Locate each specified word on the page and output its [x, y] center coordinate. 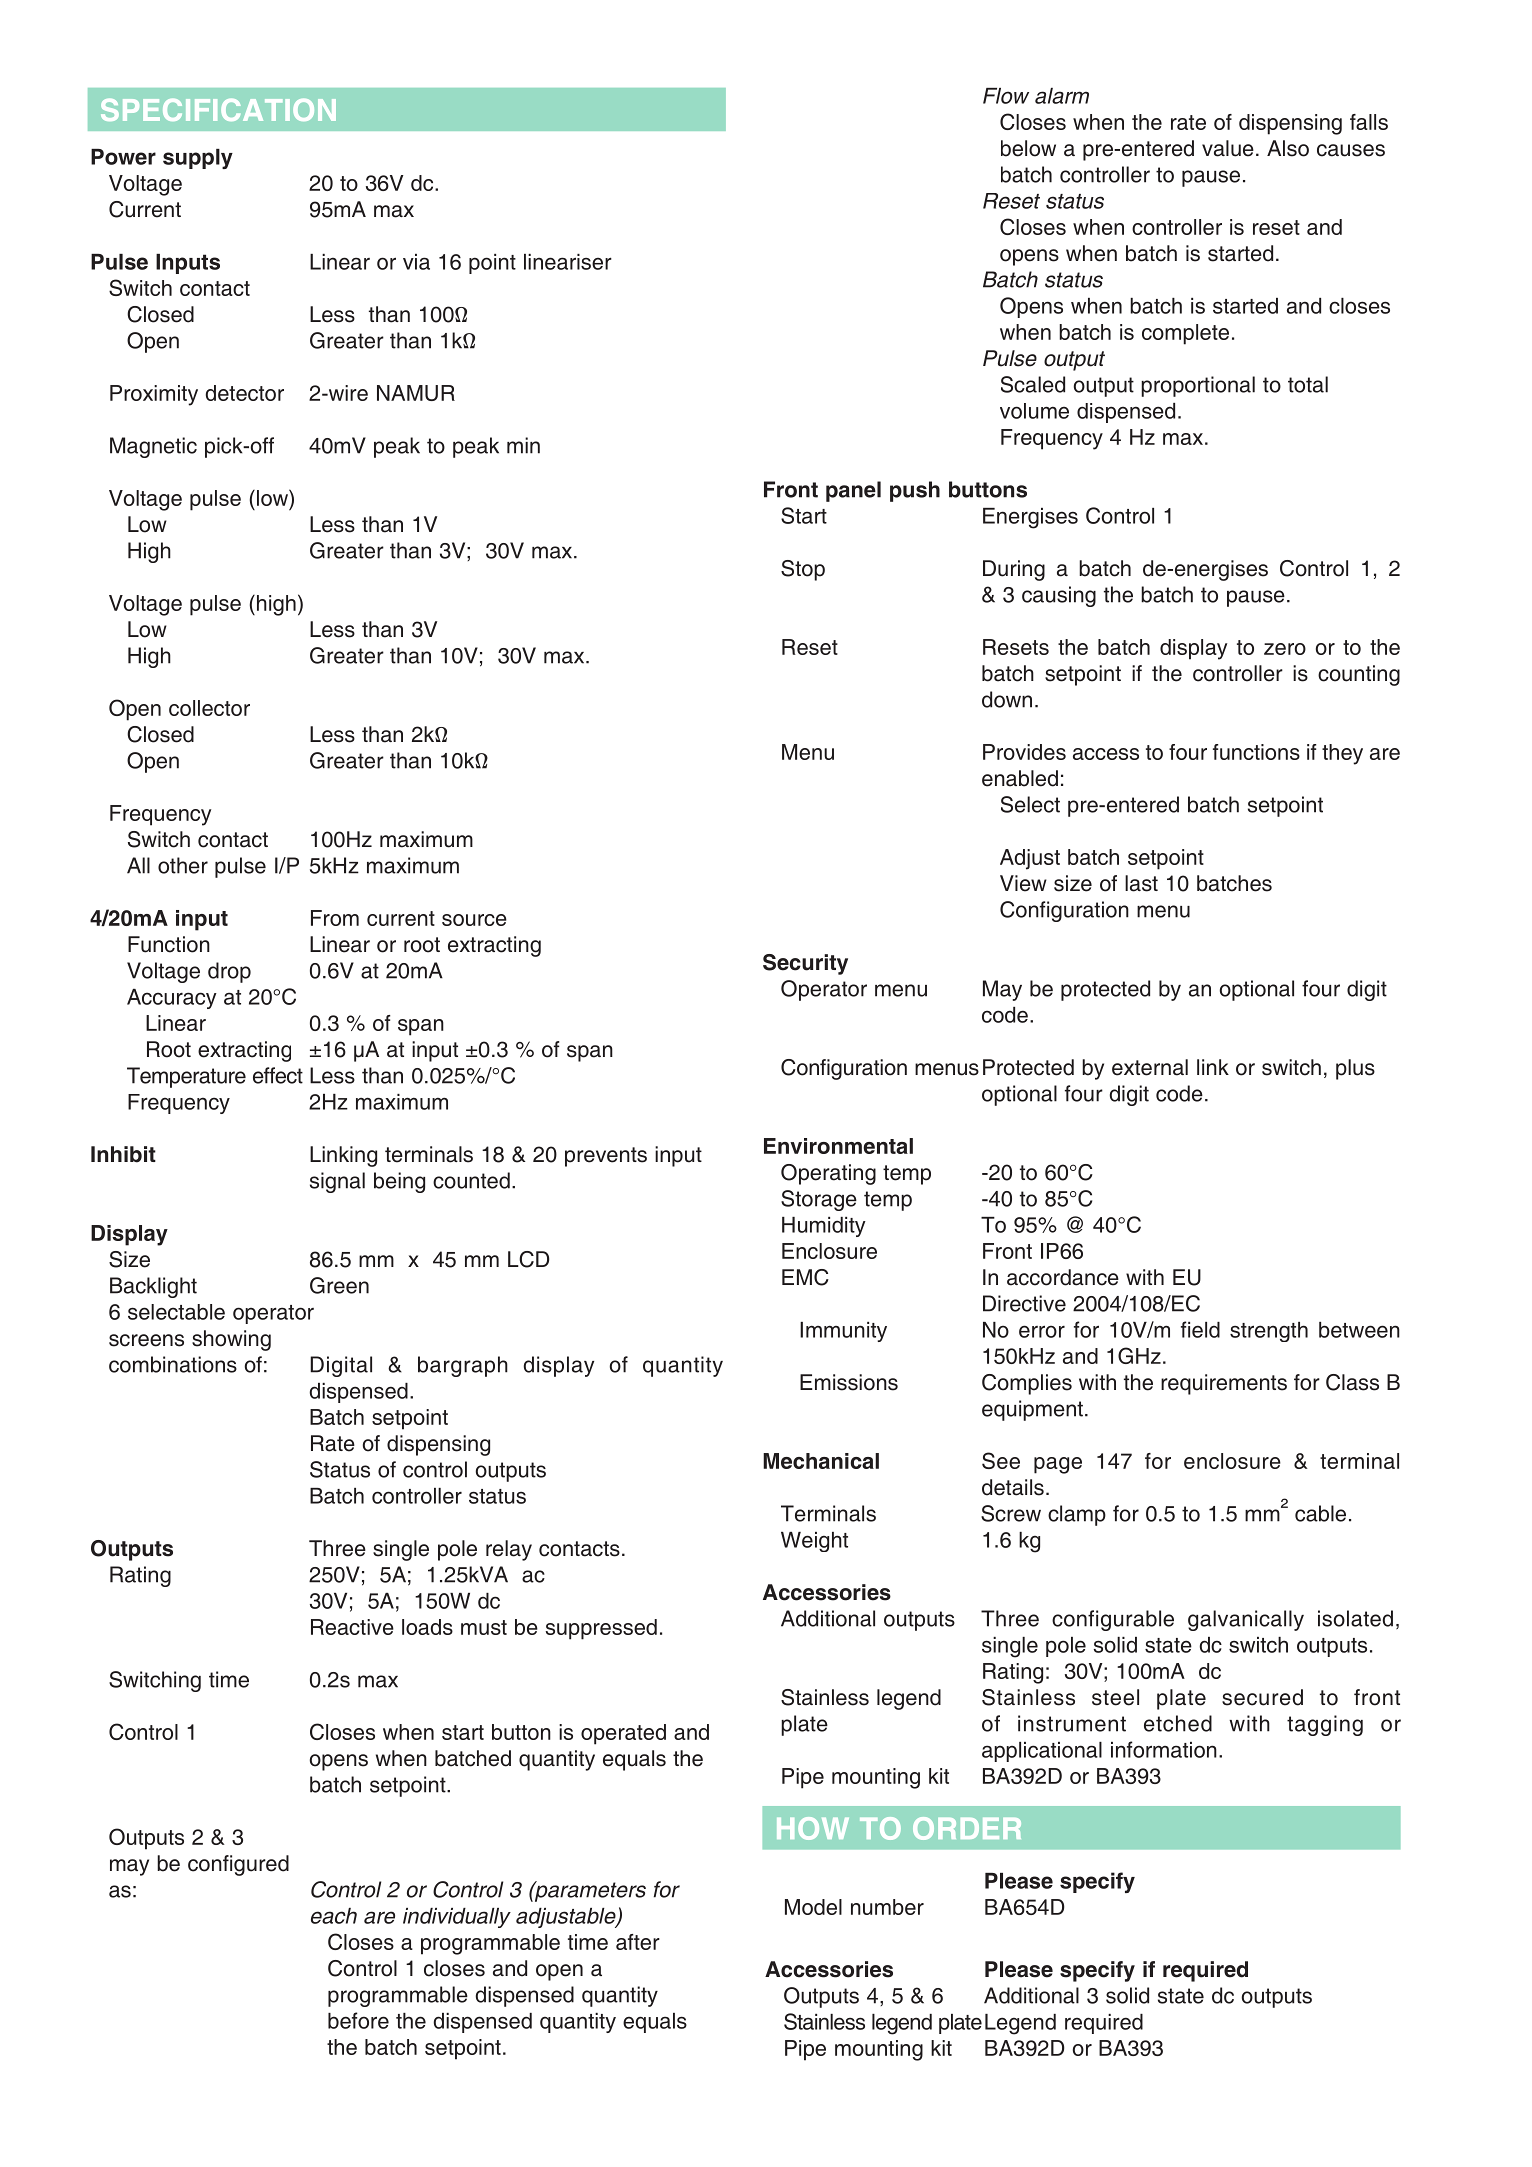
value [1228, 148]
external [1150, 1067]
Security [805, 964]
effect [278, 1075]
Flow [1006, 96]
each [334, 1916]
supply [198, 159]
